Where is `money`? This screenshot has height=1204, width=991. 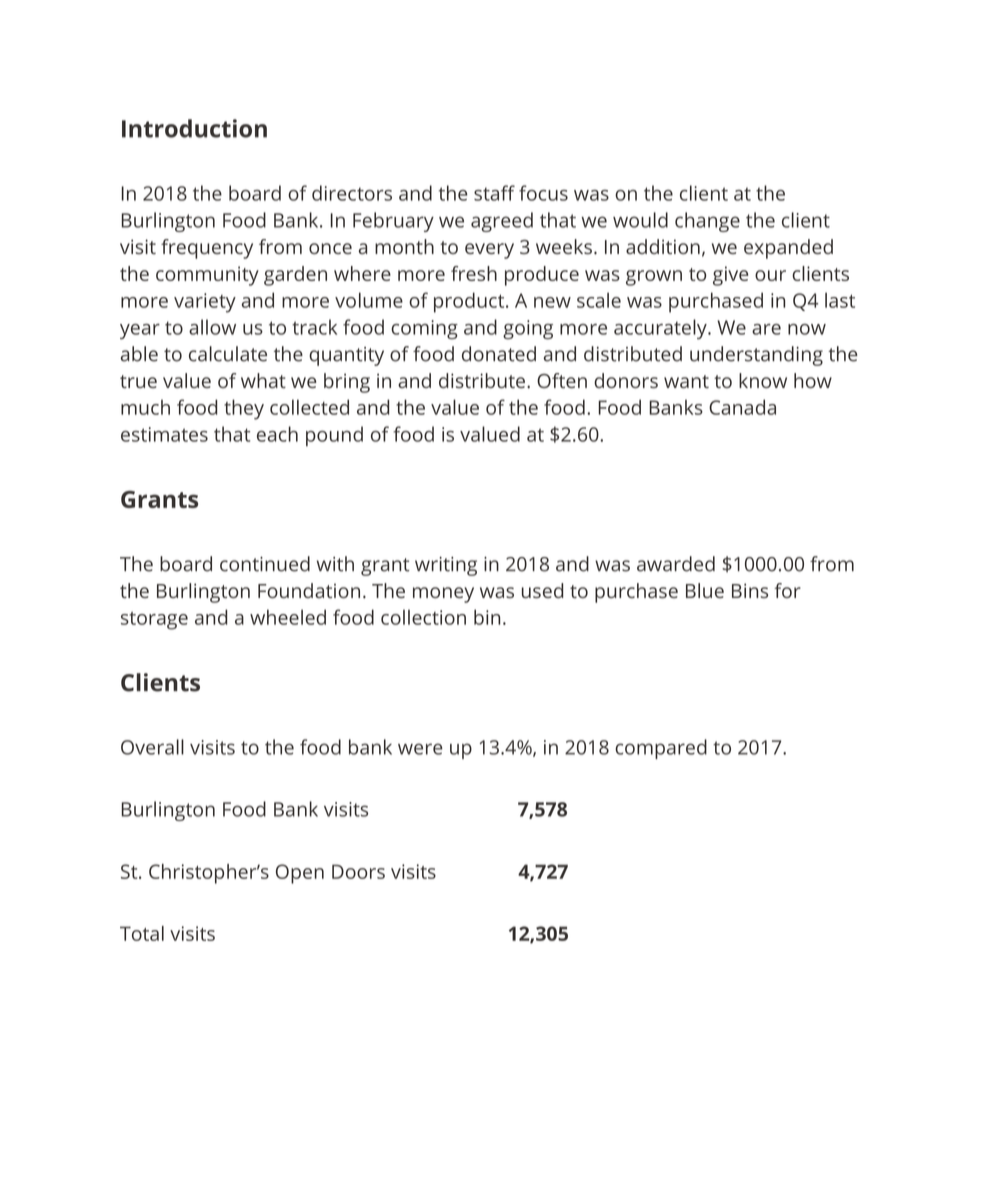
money is located at coordinates (443, 595).
